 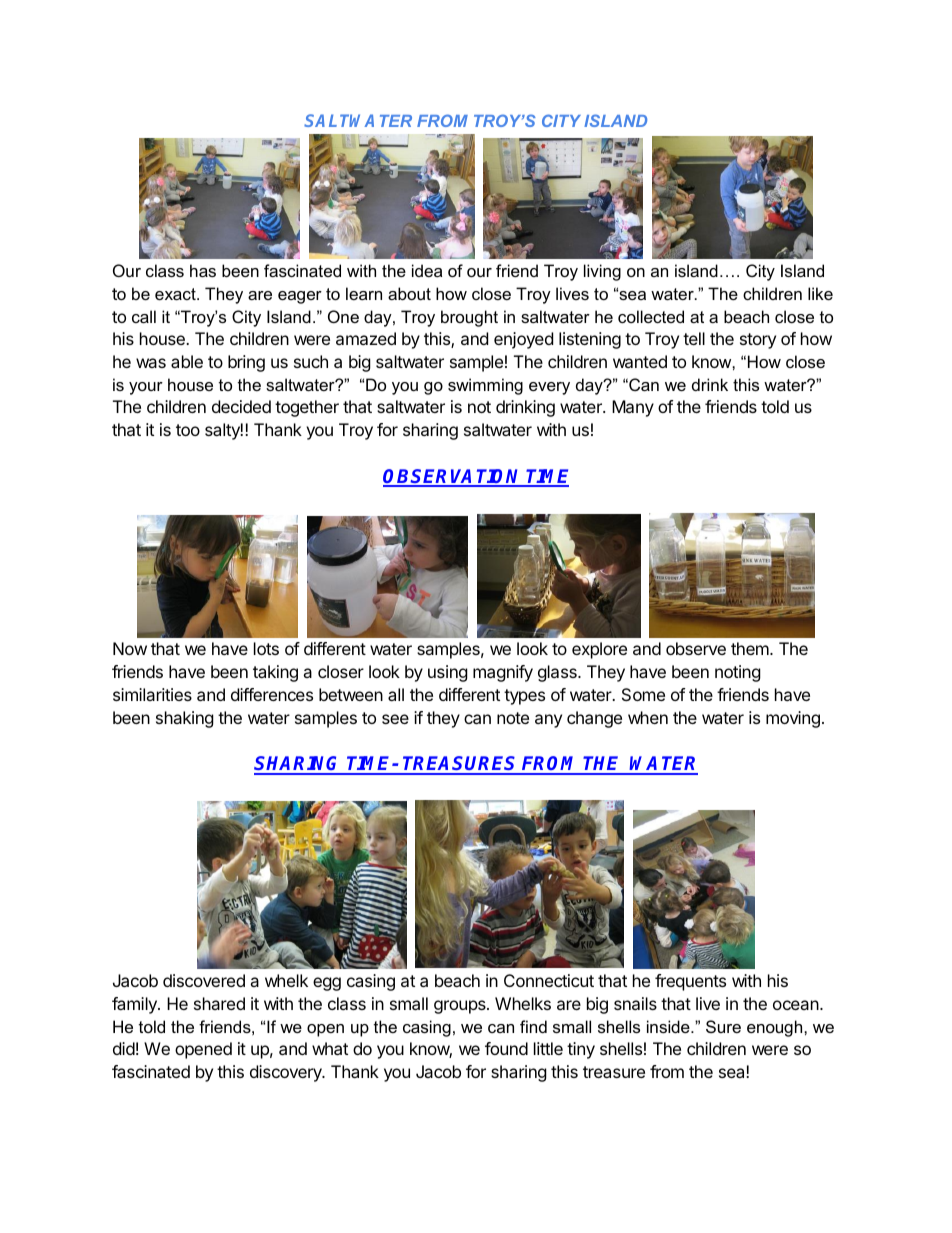 What do you see at coordinates (176, 294) in the screenshot?
I see `exact` at bounding box center [176, 294].
